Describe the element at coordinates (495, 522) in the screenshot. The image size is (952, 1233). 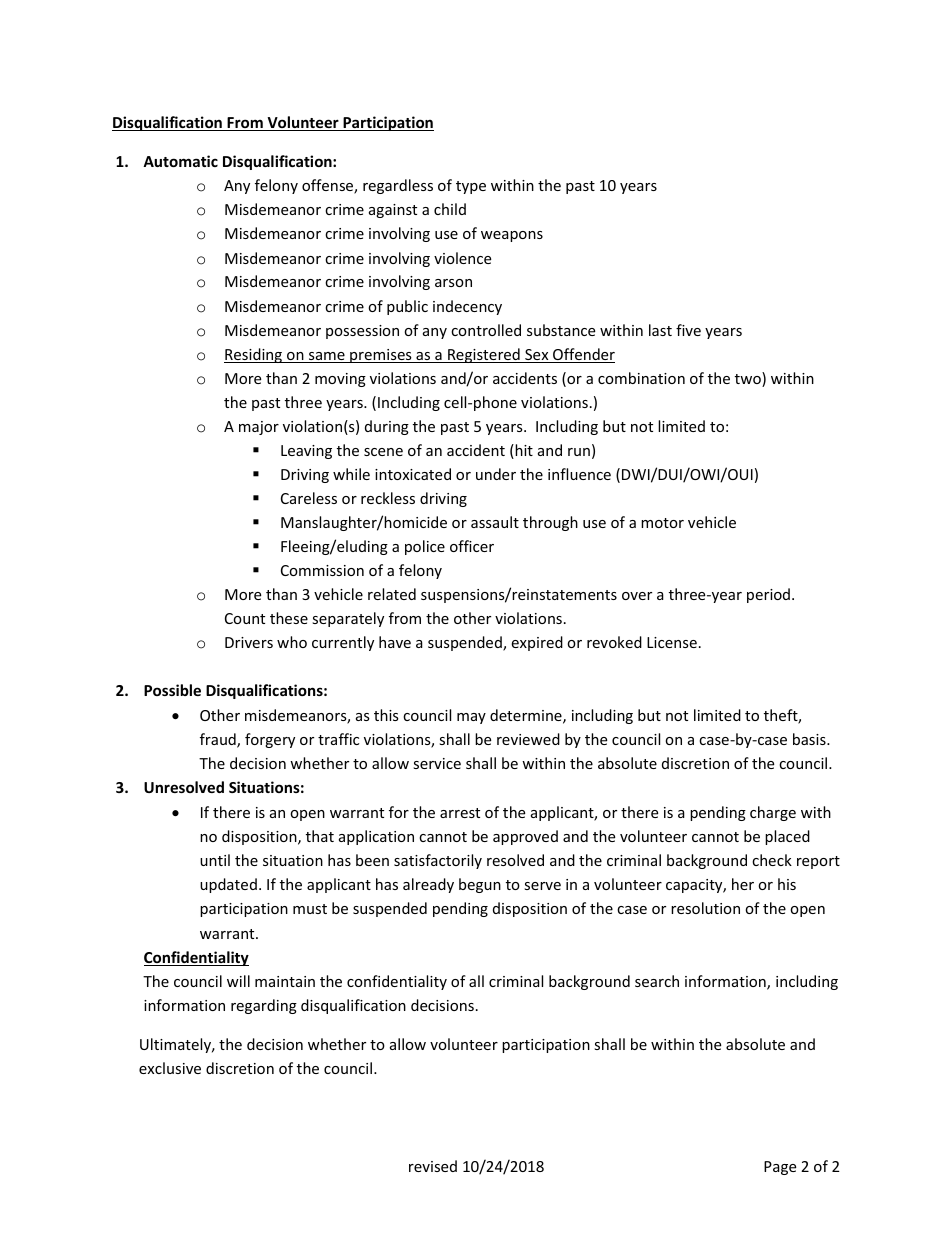
I see `assault` at that location.
